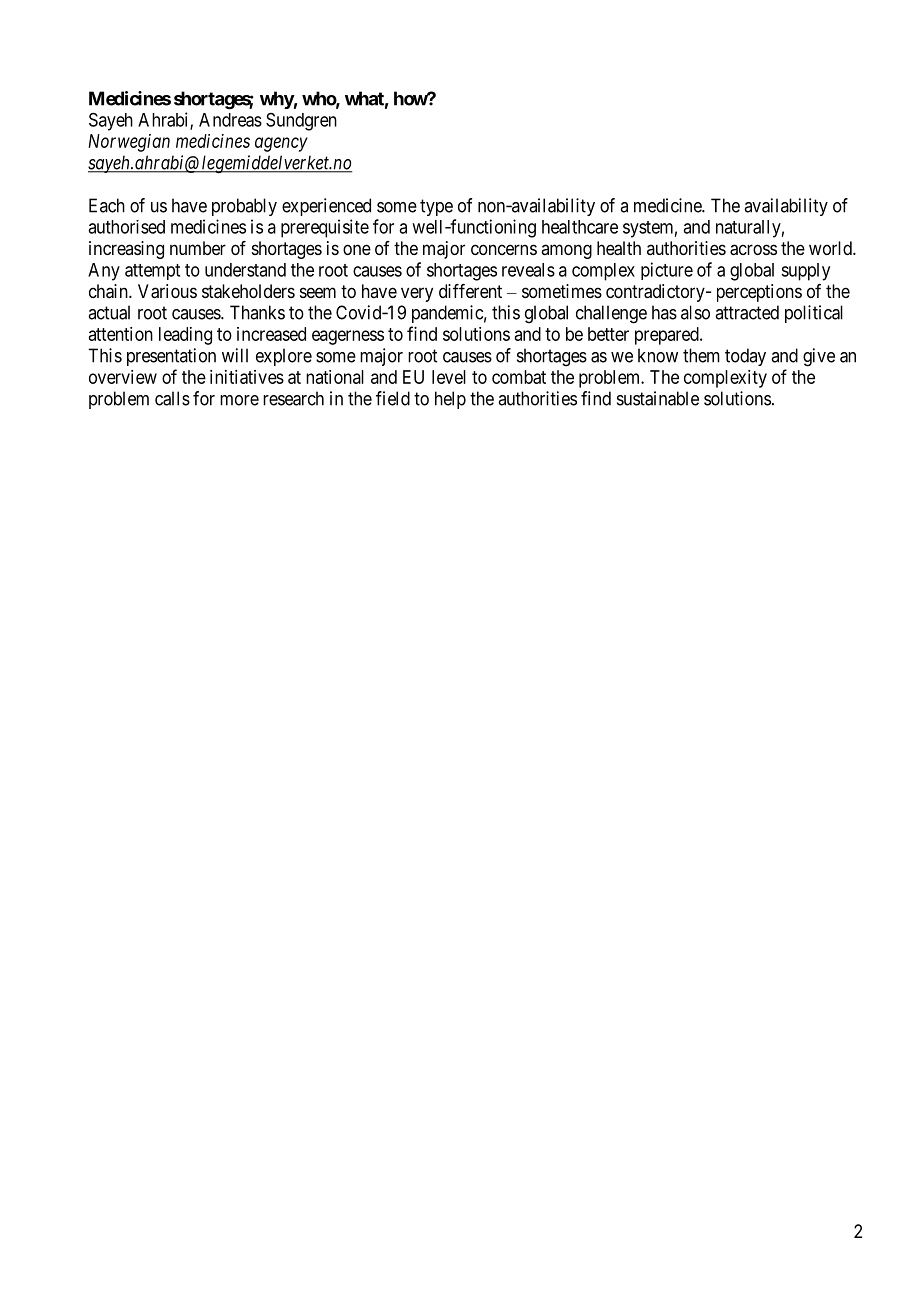  I want to click on type, so click(436, 207).
